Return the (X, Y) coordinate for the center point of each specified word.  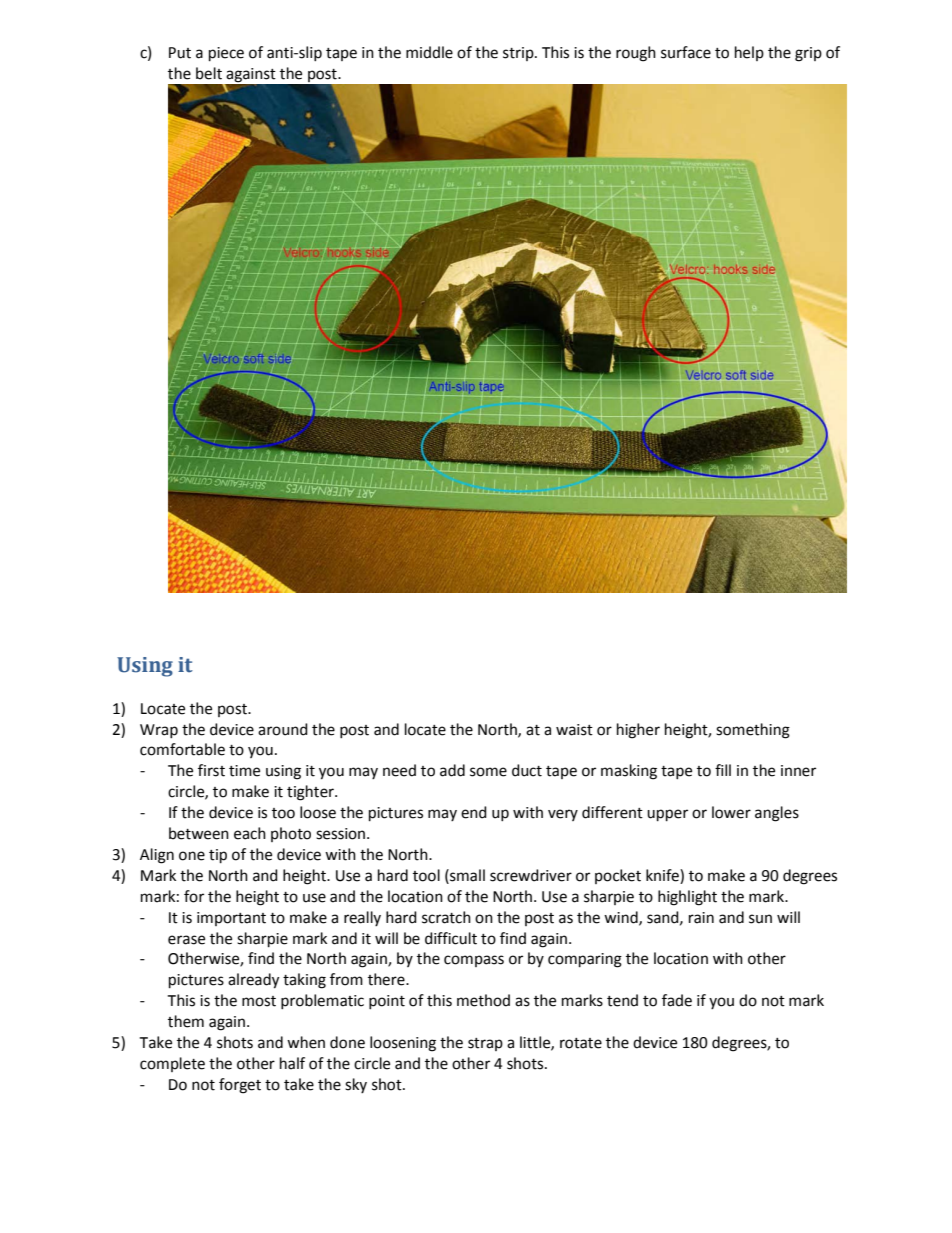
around (283, 729)
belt (209, 73)
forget (240, 1086)
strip (519, 54)
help (749, 53)
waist (574, 730)
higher (638, 731)
